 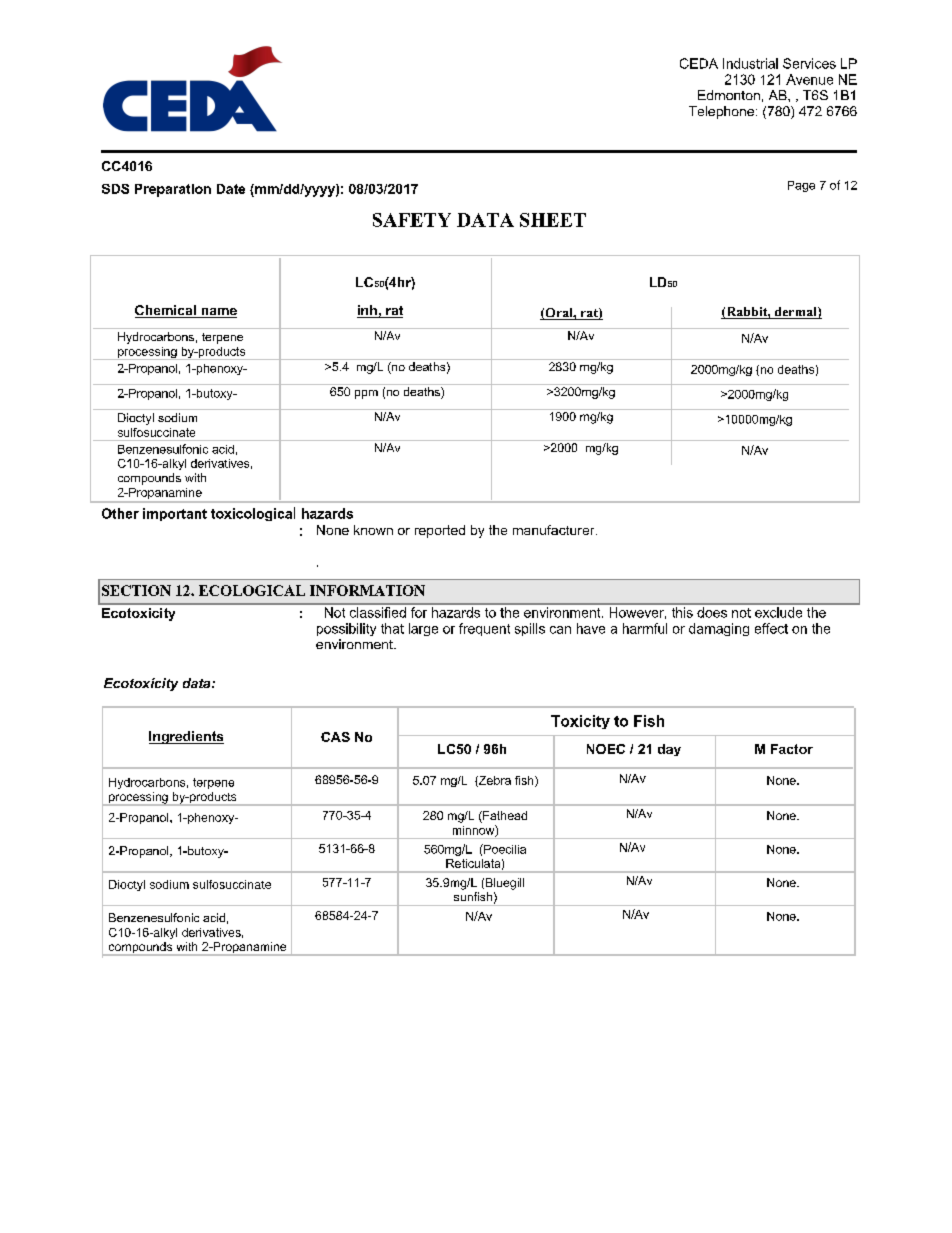 I want to click on name, so click(x=218, y=313).
